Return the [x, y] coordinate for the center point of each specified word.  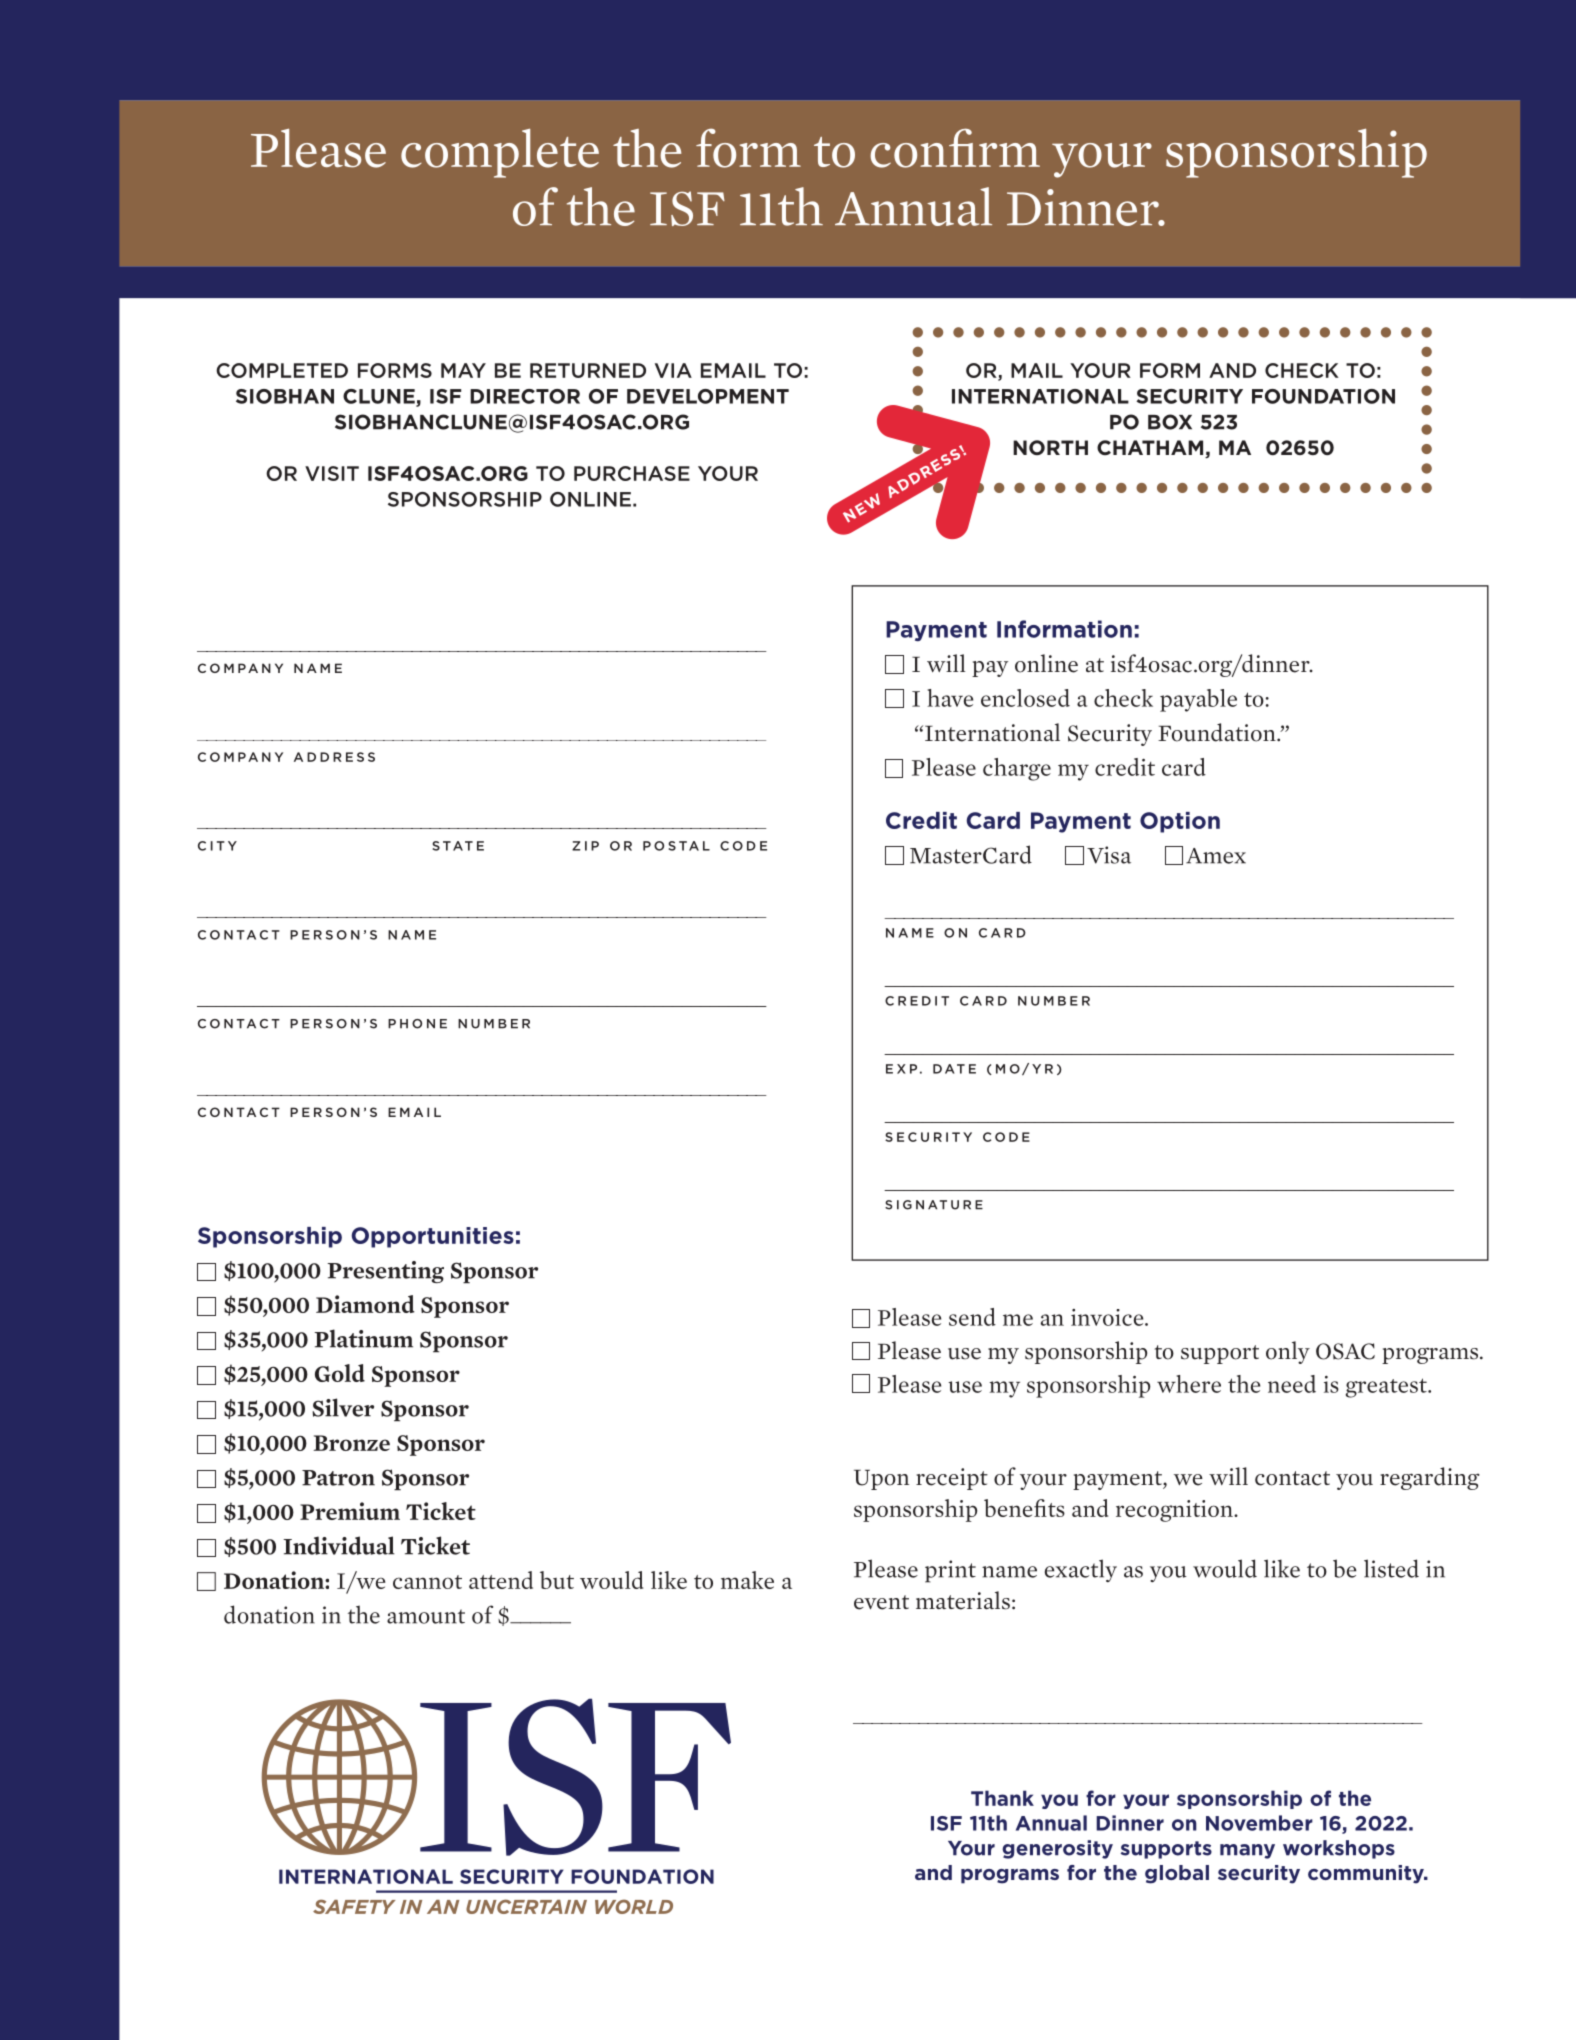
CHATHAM [1151, 449]
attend [501, 1580]
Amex [1216, 856]
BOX [1170, 422]
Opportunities [432, 1237]
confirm [955, 148]
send [972, 1317]
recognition [1175, 1511]
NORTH [1050, 447]
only [1288, 1352]
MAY [463, 370]
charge [1017, 769]
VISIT [332, 473]
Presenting [385, 1272]
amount [426, 1616]
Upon [881, 1480]
